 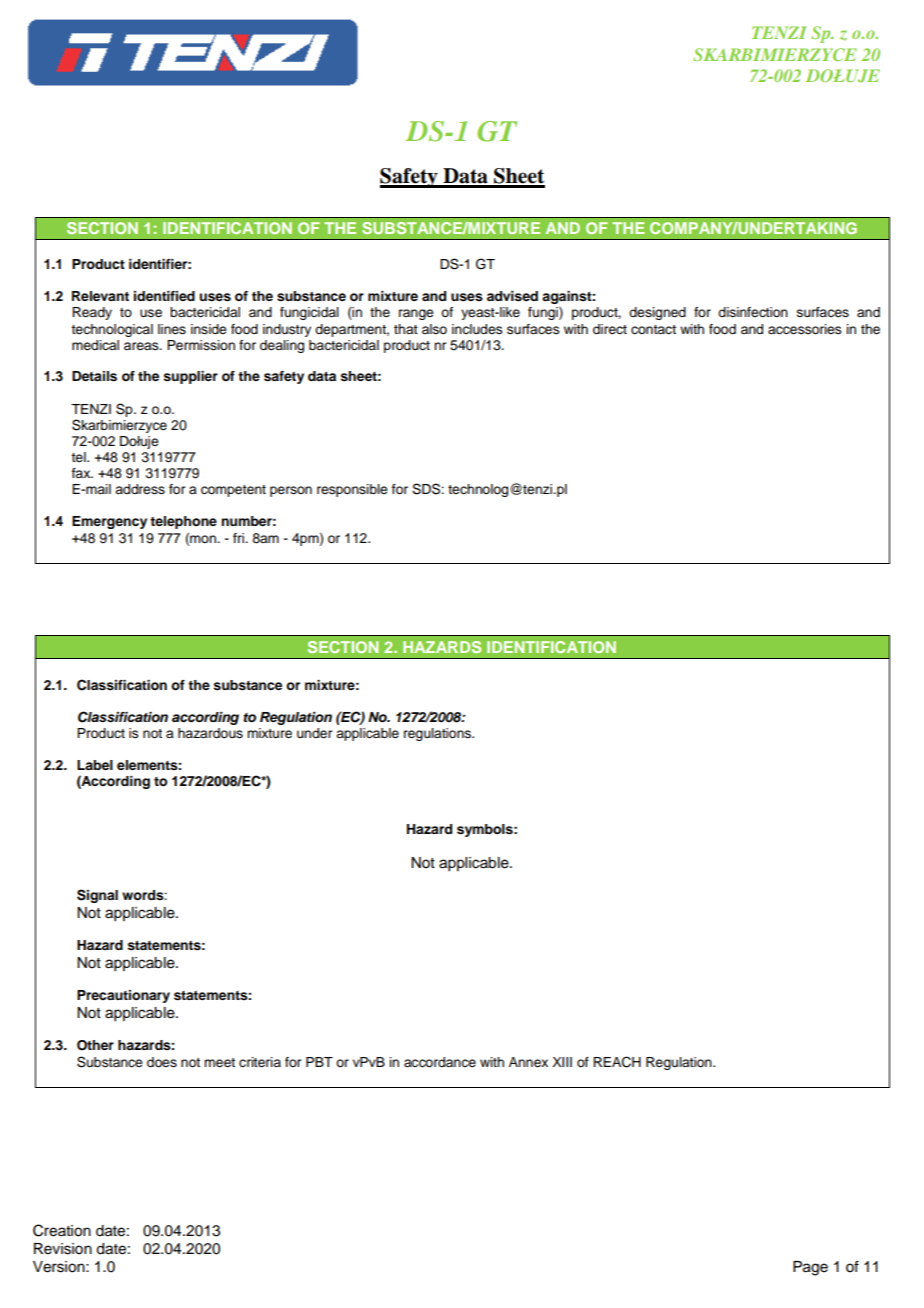 I want to click on Revision, so click(x=63, y=1249).
